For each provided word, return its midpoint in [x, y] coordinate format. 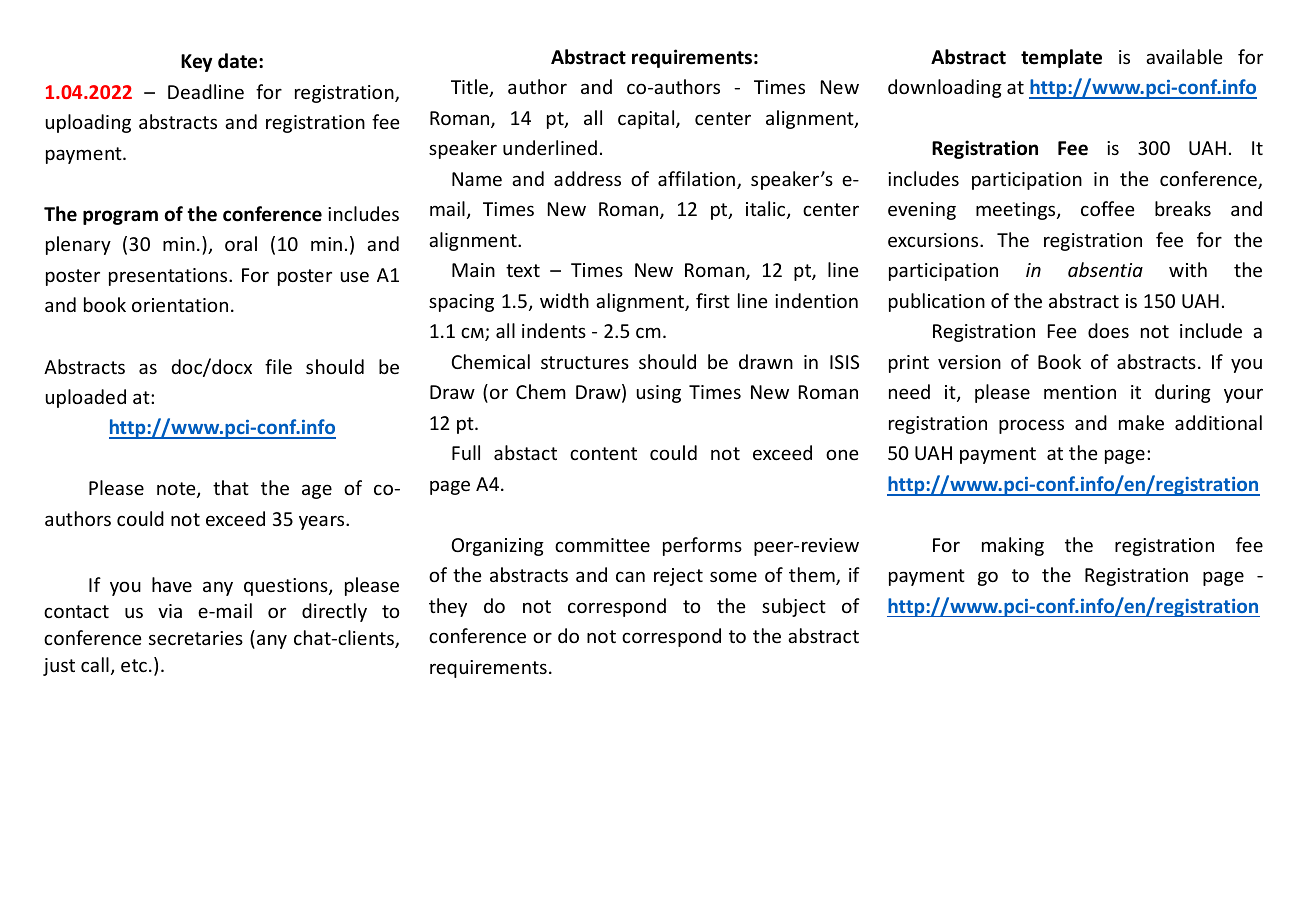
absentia [1105, 269]
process [1031, 426]
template [1061, 58]
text [523, 270]
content [603, 453]
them [813, 576]
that [231, 487]
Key [196, 63]
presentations [169, 277]
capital [647, 119]
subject [794, 607]
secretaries [196, 638]
